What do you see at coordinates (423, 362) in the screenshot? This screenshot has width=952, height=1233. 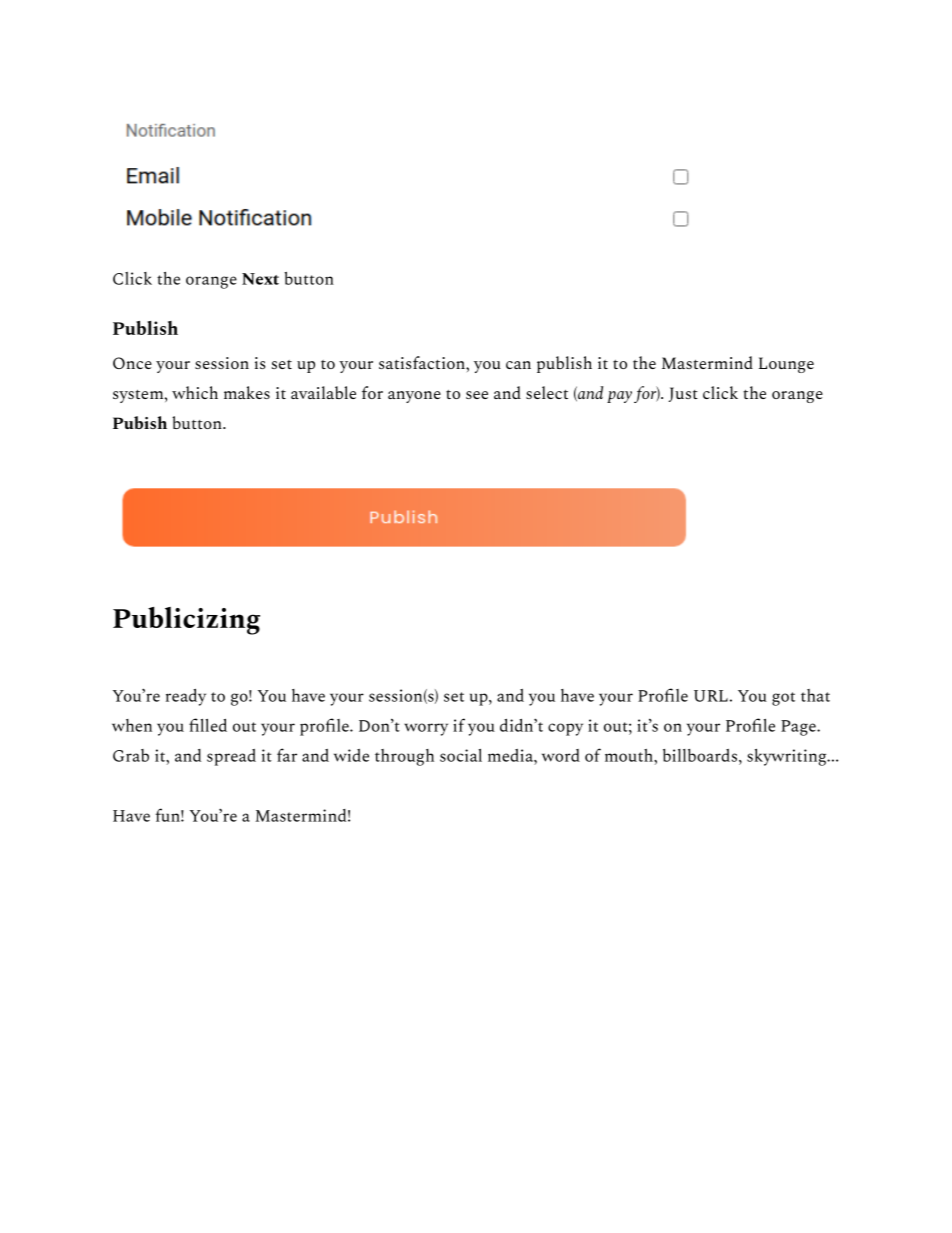 I see `satisfaction` at bounding box center [423, 362].
